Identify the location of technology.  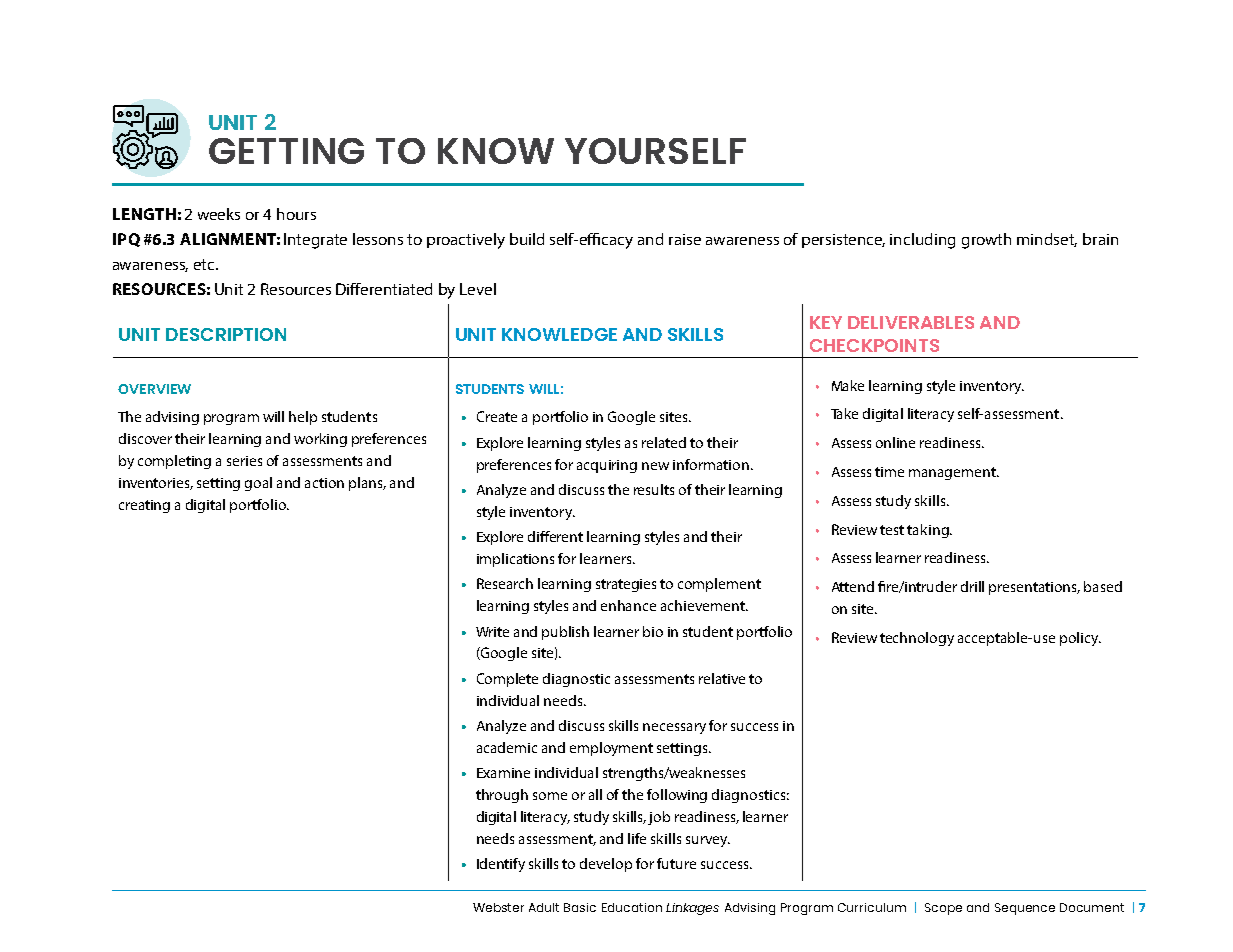
(917, 639).
